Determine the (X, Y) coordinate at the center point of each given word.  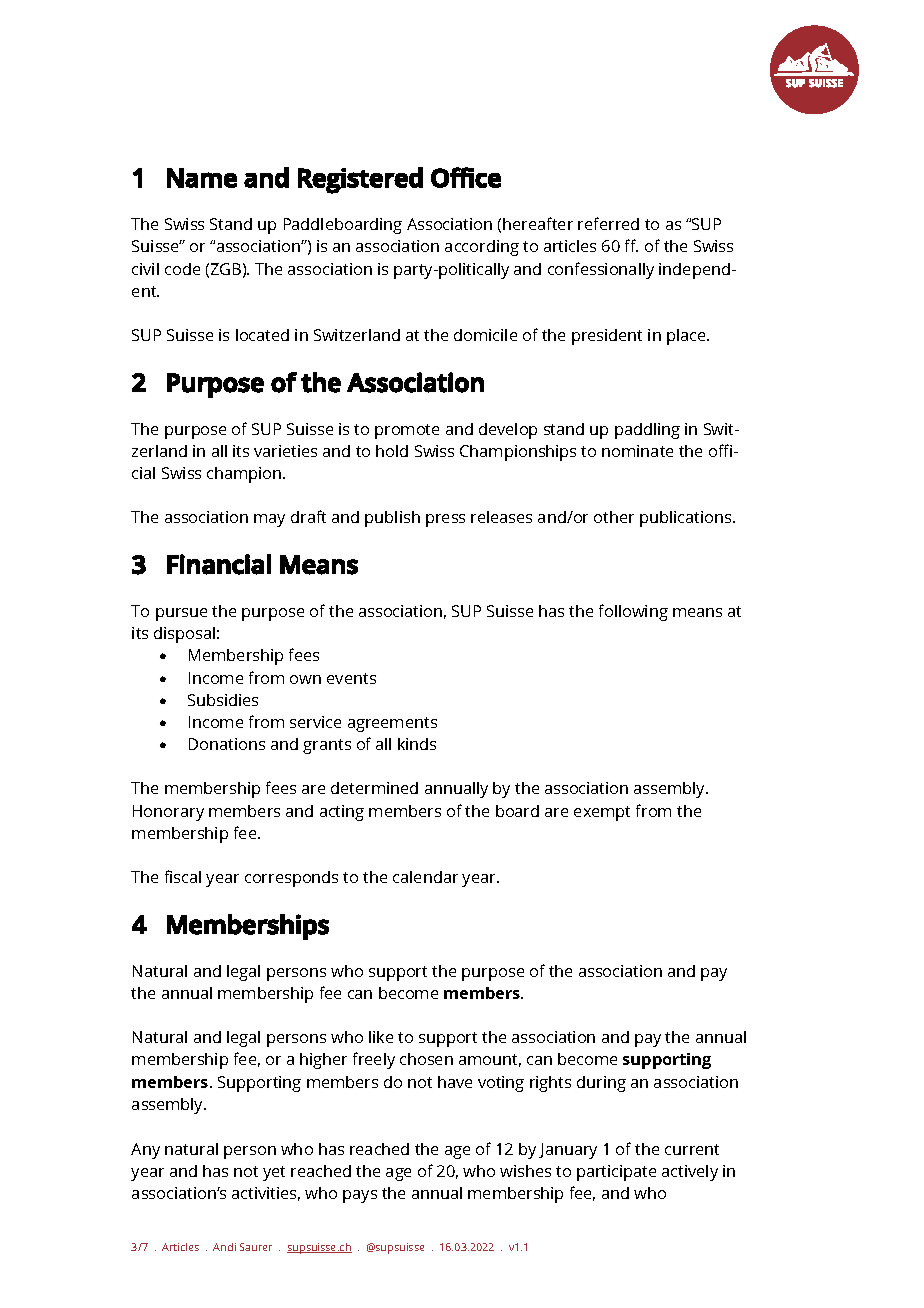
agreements (392, 724)
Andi (224, 1247)
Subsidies (223, 700)
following (633, 612)
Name (202, 178)
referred (608, 223)
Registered (360, 180)
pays (360, 1196)
